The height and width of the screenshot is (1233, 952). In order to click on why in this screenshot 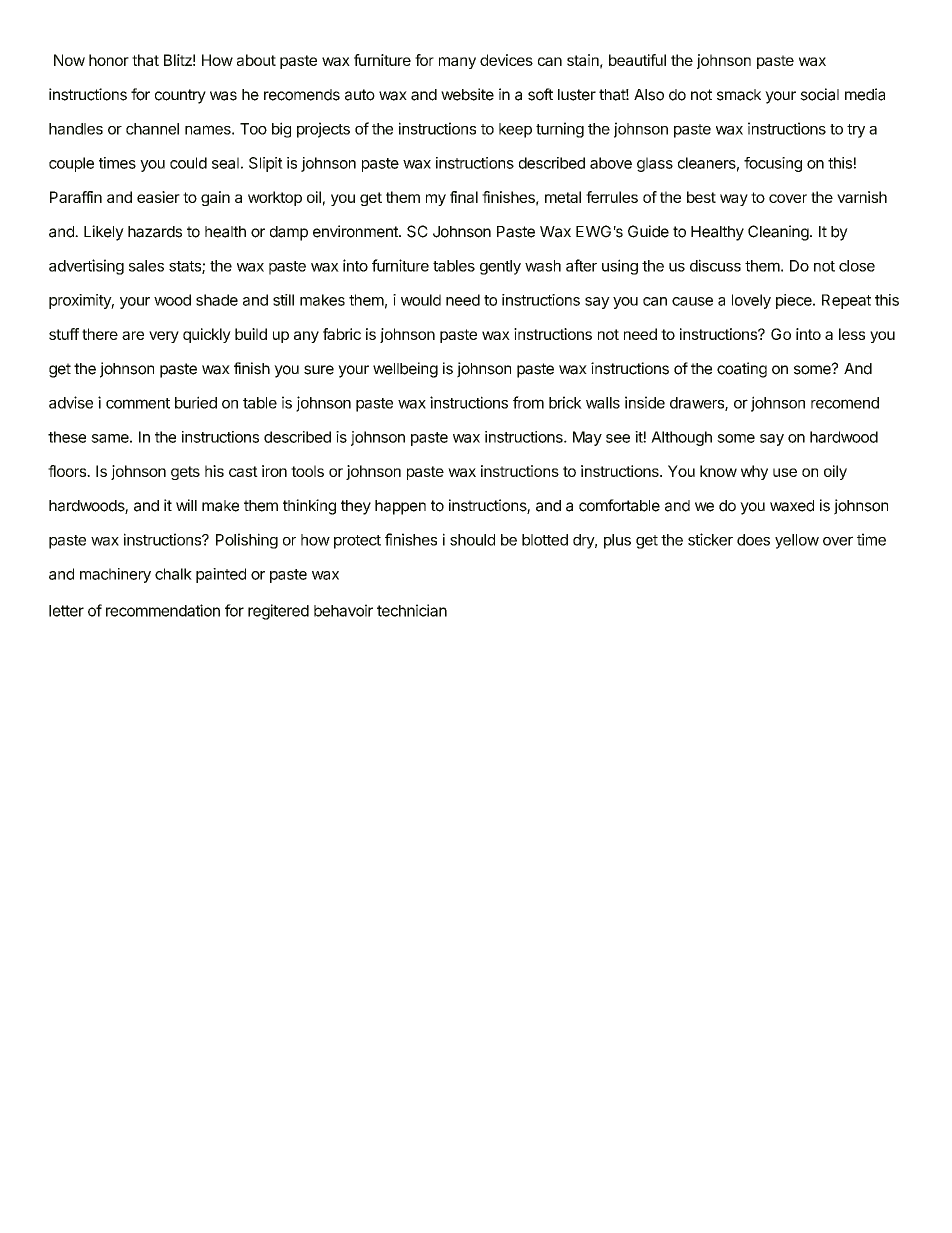, I will do `click(754, 472)`.
